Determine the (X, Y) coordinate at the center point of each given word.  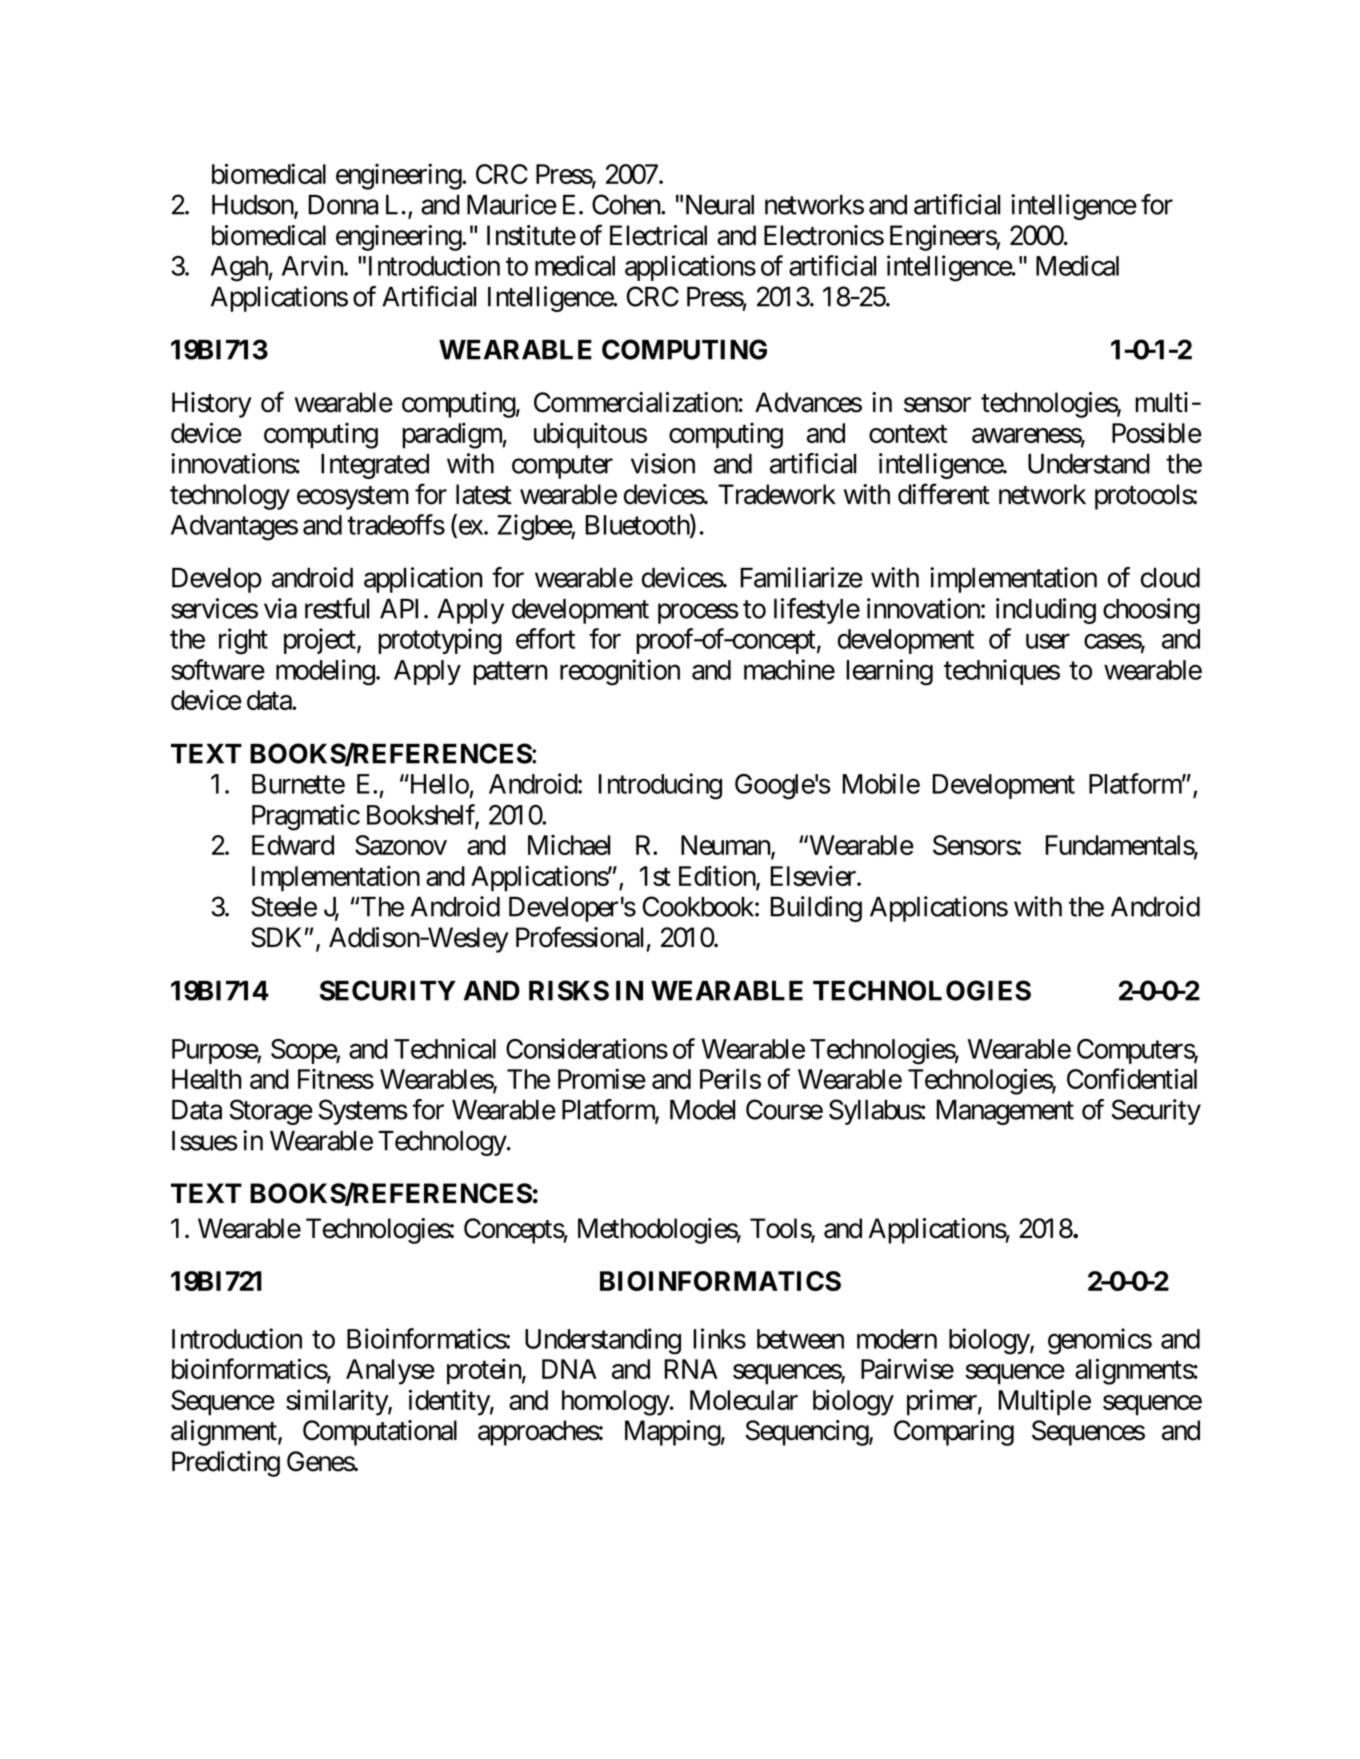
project (321, 641)
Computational (380, 1433)
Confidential (1132, 1078)
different (944, 494)
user (1048, 641)
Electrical (658, 235)
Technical (445, 1048)
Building (816, 909)
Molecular (744, 1400)
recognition (620, 672)
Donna (343, 205)
